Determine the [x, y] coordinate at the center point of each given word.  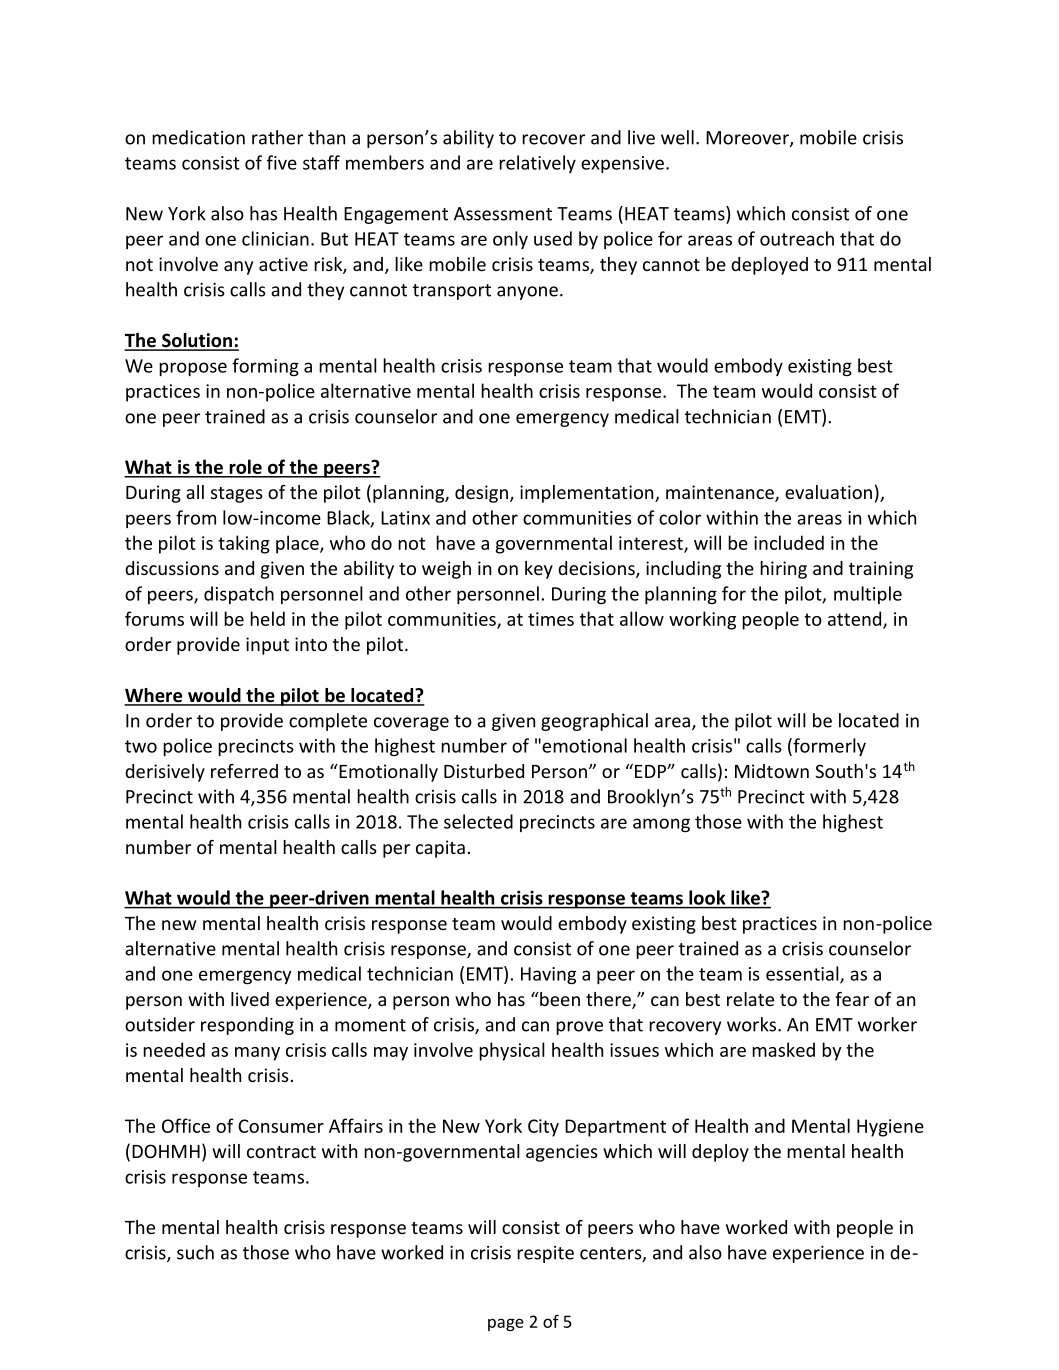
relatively [537, 164]
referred [244, 771]
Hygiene [890, 1128]
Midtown [772, 771]
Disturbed [484, 771]
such [195, 1252]
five [282, 162]
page [506, 1324]
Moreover [748, 139]
